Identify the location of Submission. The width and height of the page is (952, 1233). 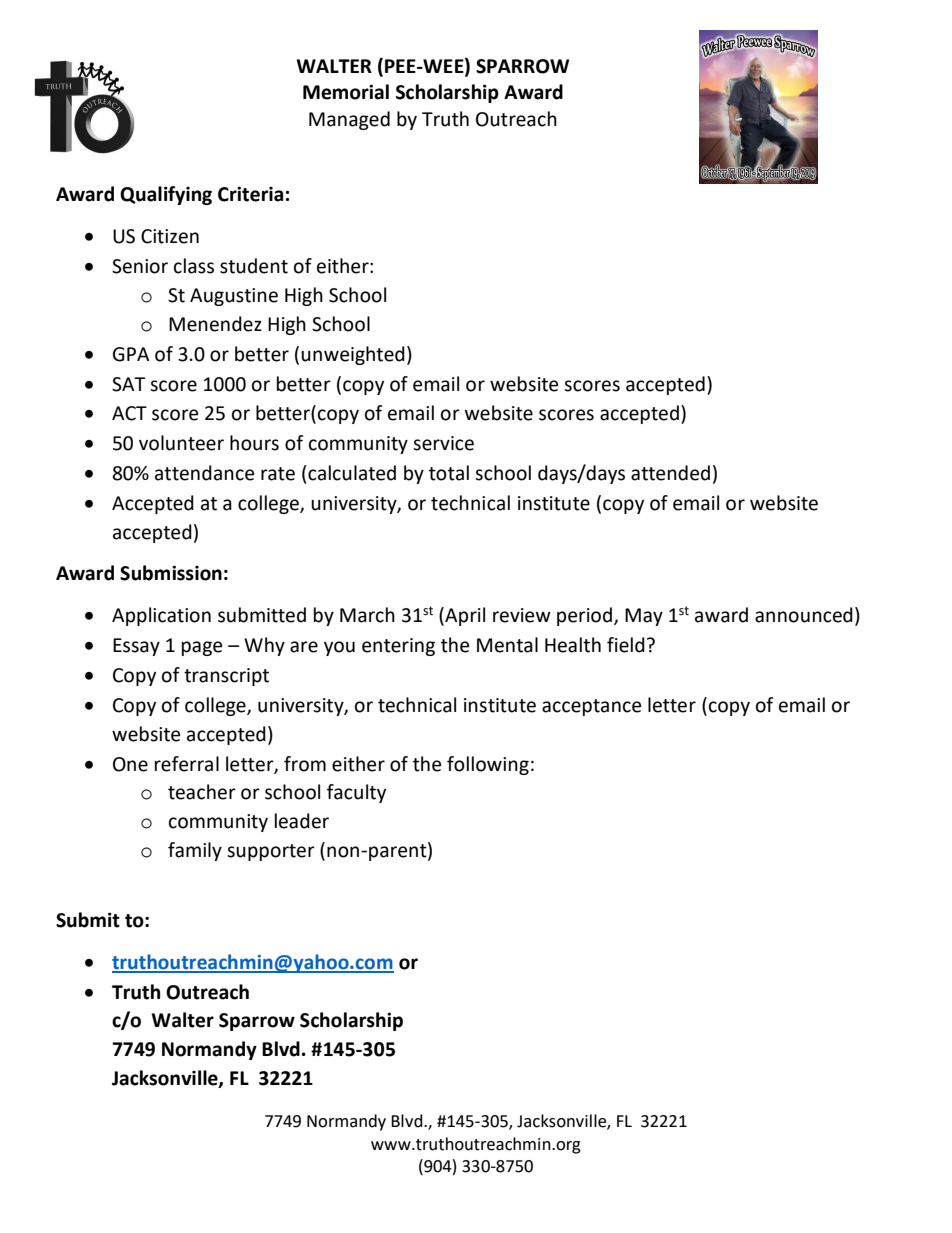
(171, 573).
